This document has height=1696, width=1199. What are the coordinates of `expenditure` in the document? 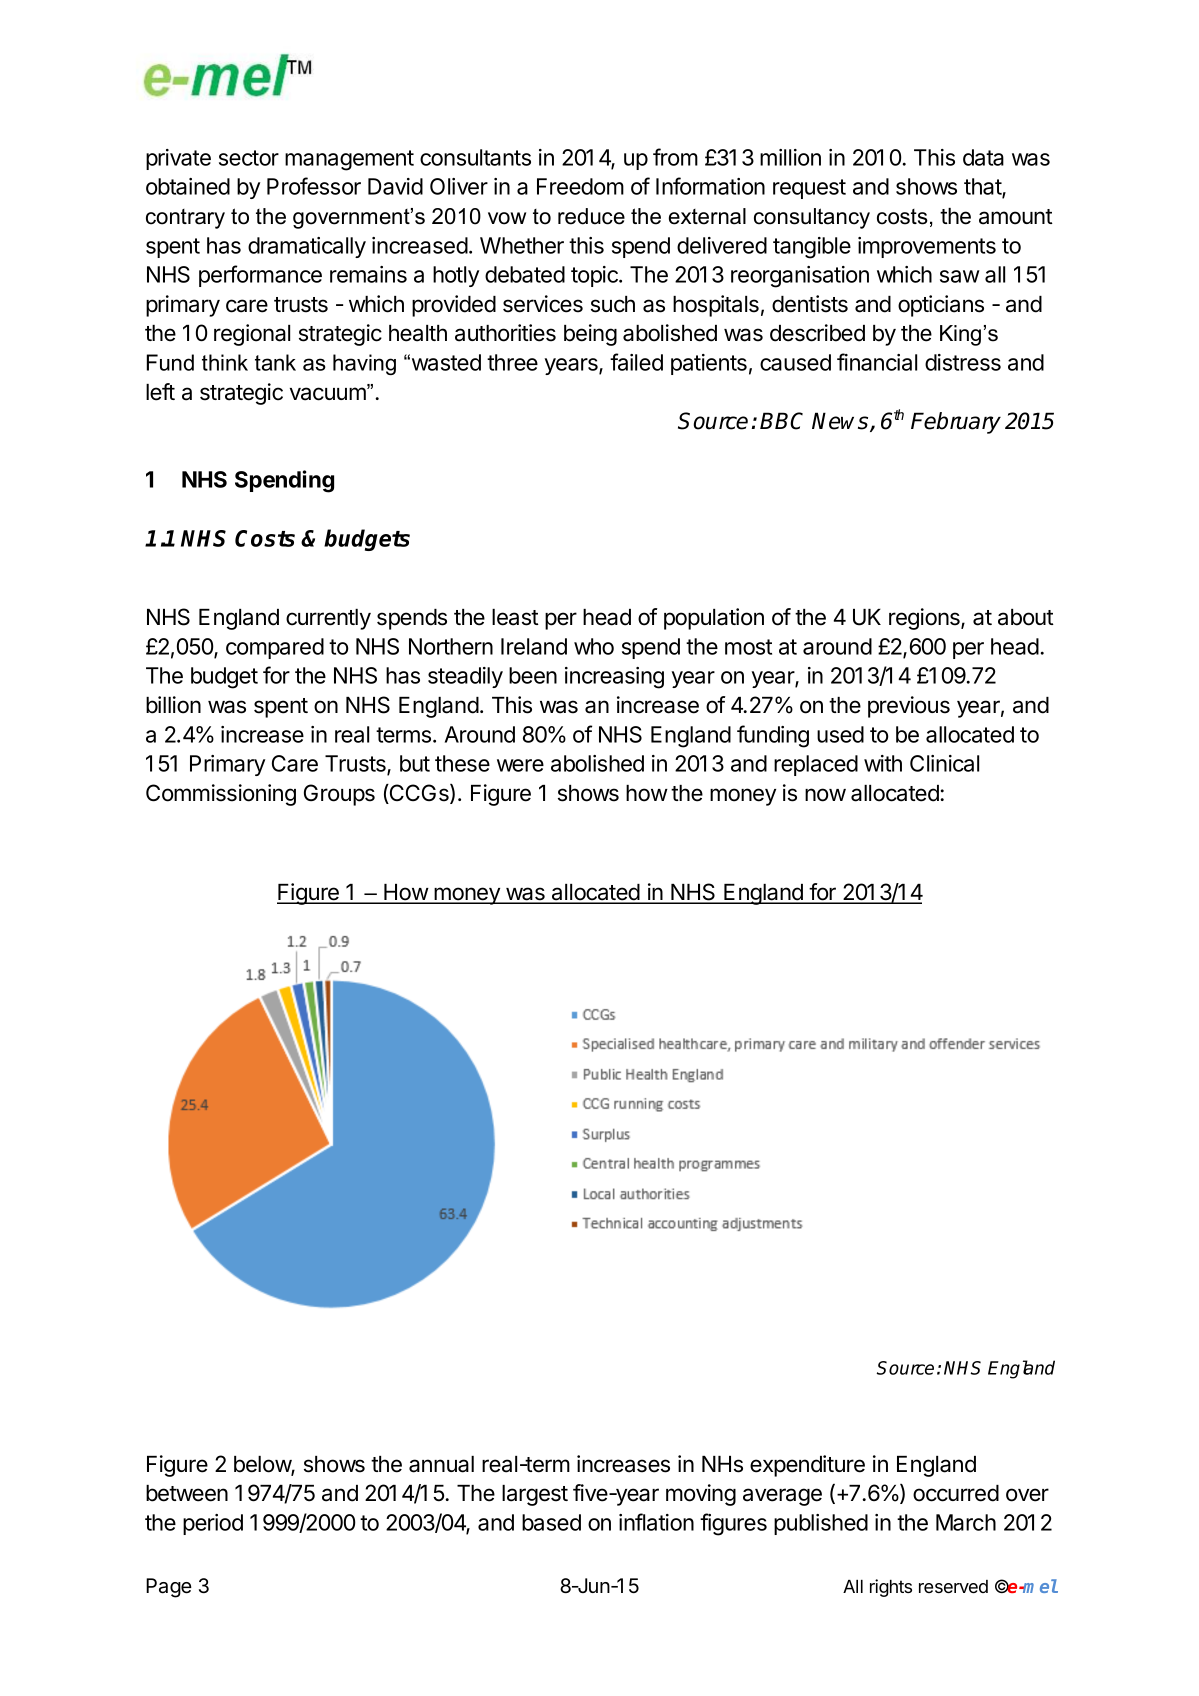 It's located at (807, 1466).
